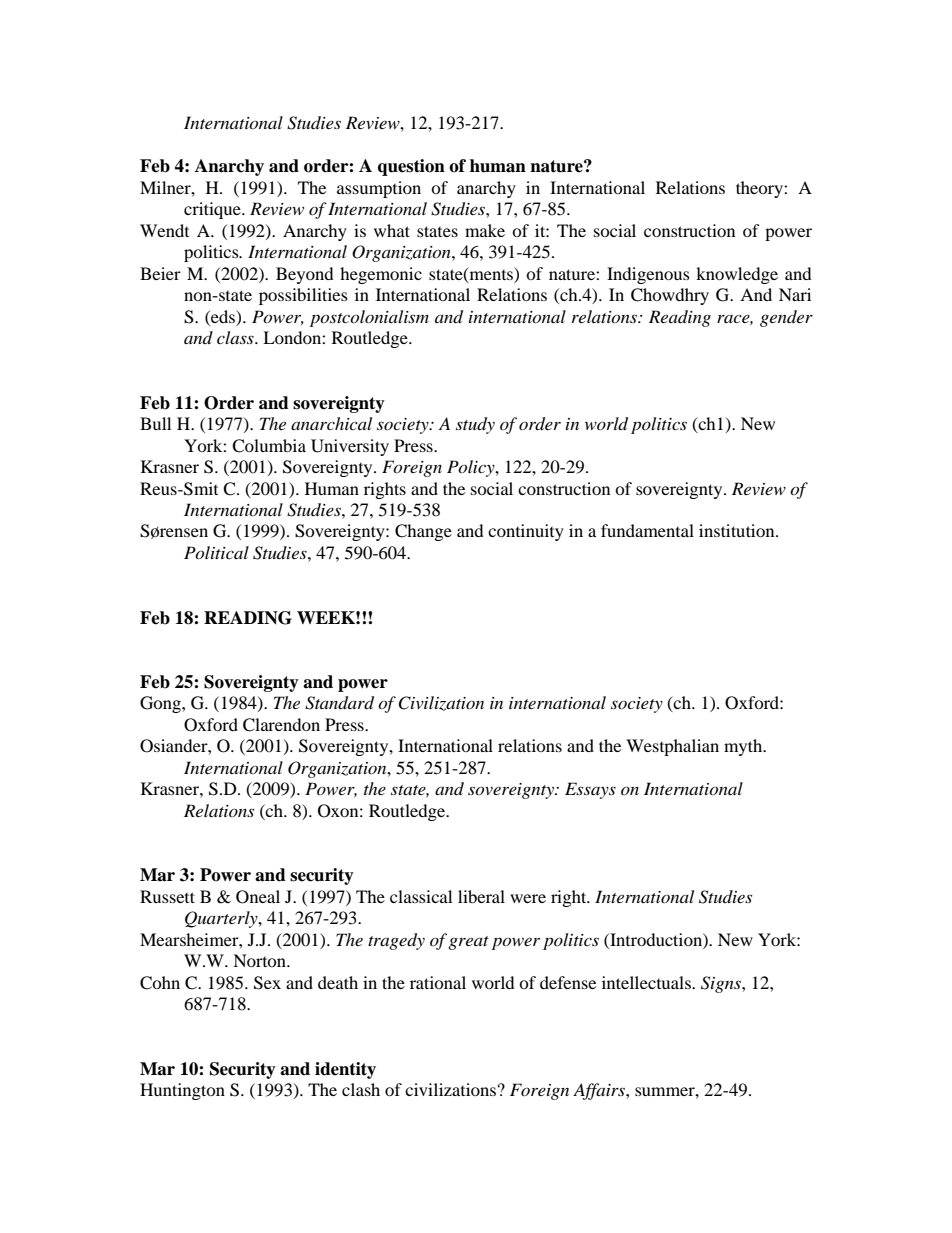 The width and height of the document is (952, 1233). What do you see at coordinates (722, 984) in the document?
I see `Signs` at bounding box center [722, 984].
